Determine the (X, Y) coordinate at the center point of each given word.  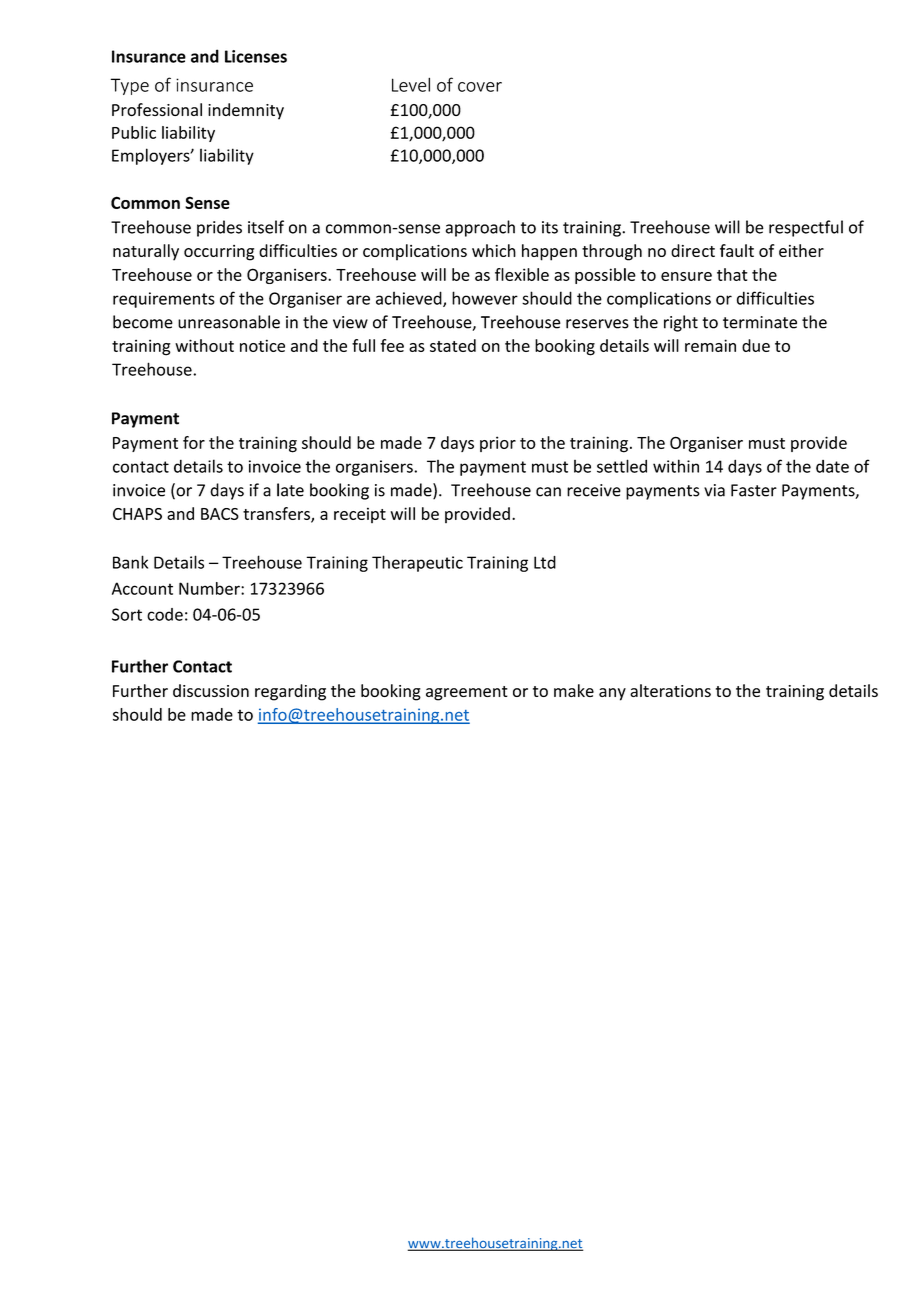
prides (219, 228)
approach (480, 228)
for (194, 442)
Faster (754, 490)
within (676, 466)
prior (498, 444)
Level (411, 84)
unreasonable (229, 322)
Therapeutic (417, 563)
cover (480, 87)
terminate (760, 322)
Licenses (256, 56)
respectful (806, 228)
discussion (211, 690)
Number (210, 588)
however (485, 298)
